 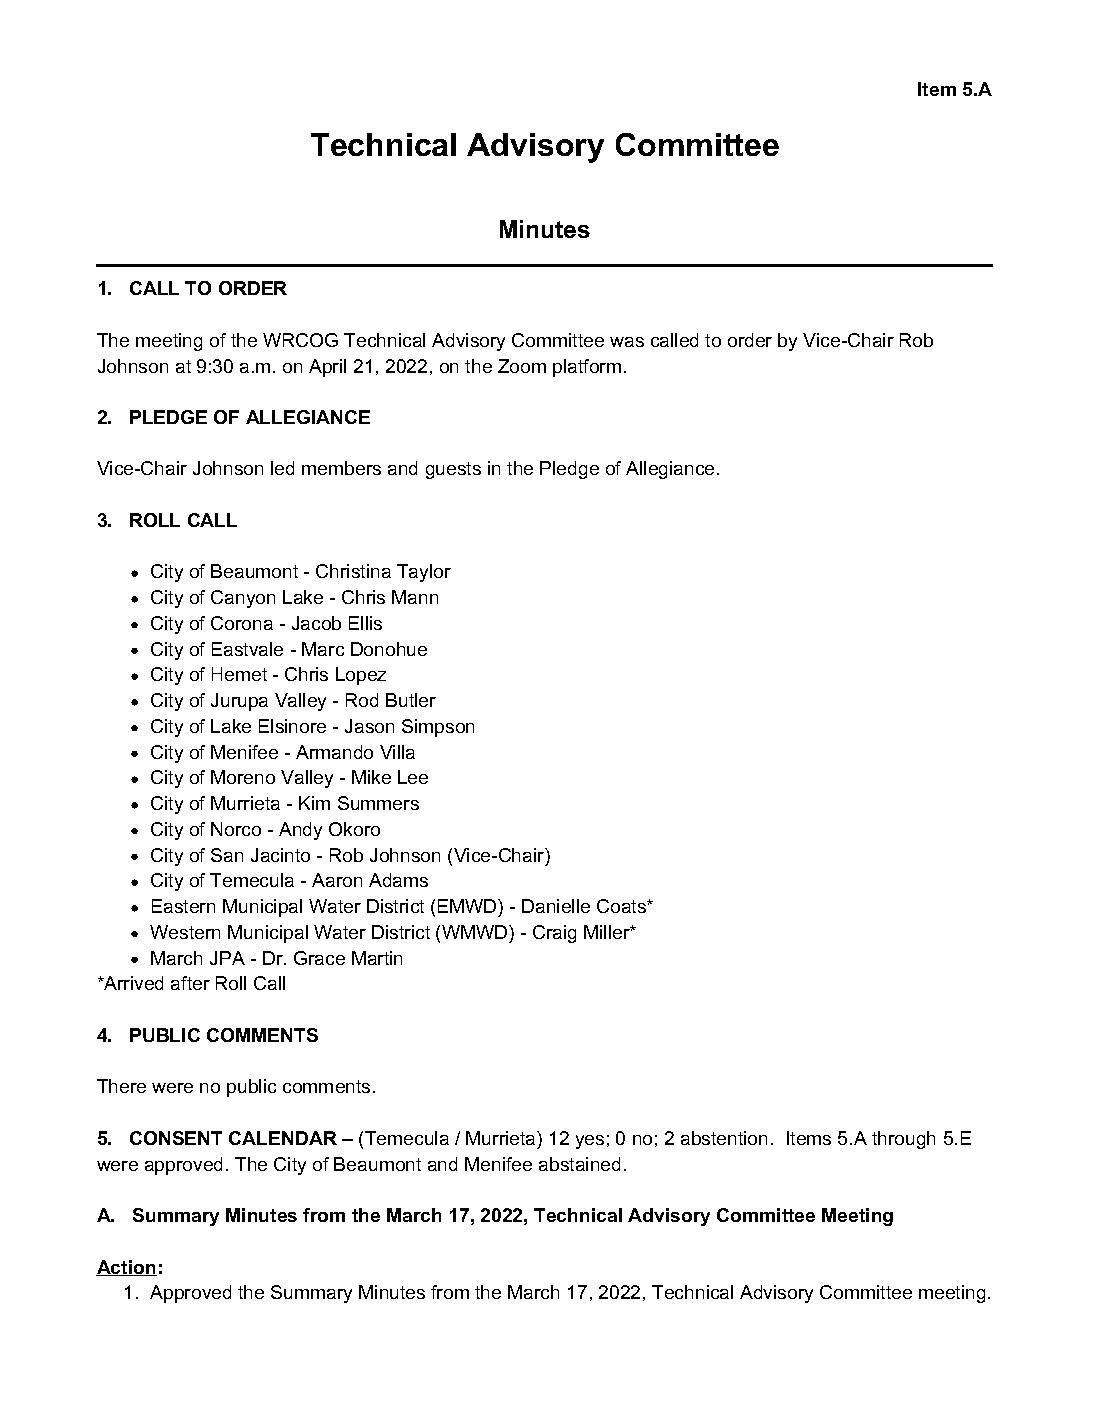 What do you see at coordinates (579, 1164) in the screenshot?
I see `abstained` at bounding box center [579, 1164].
